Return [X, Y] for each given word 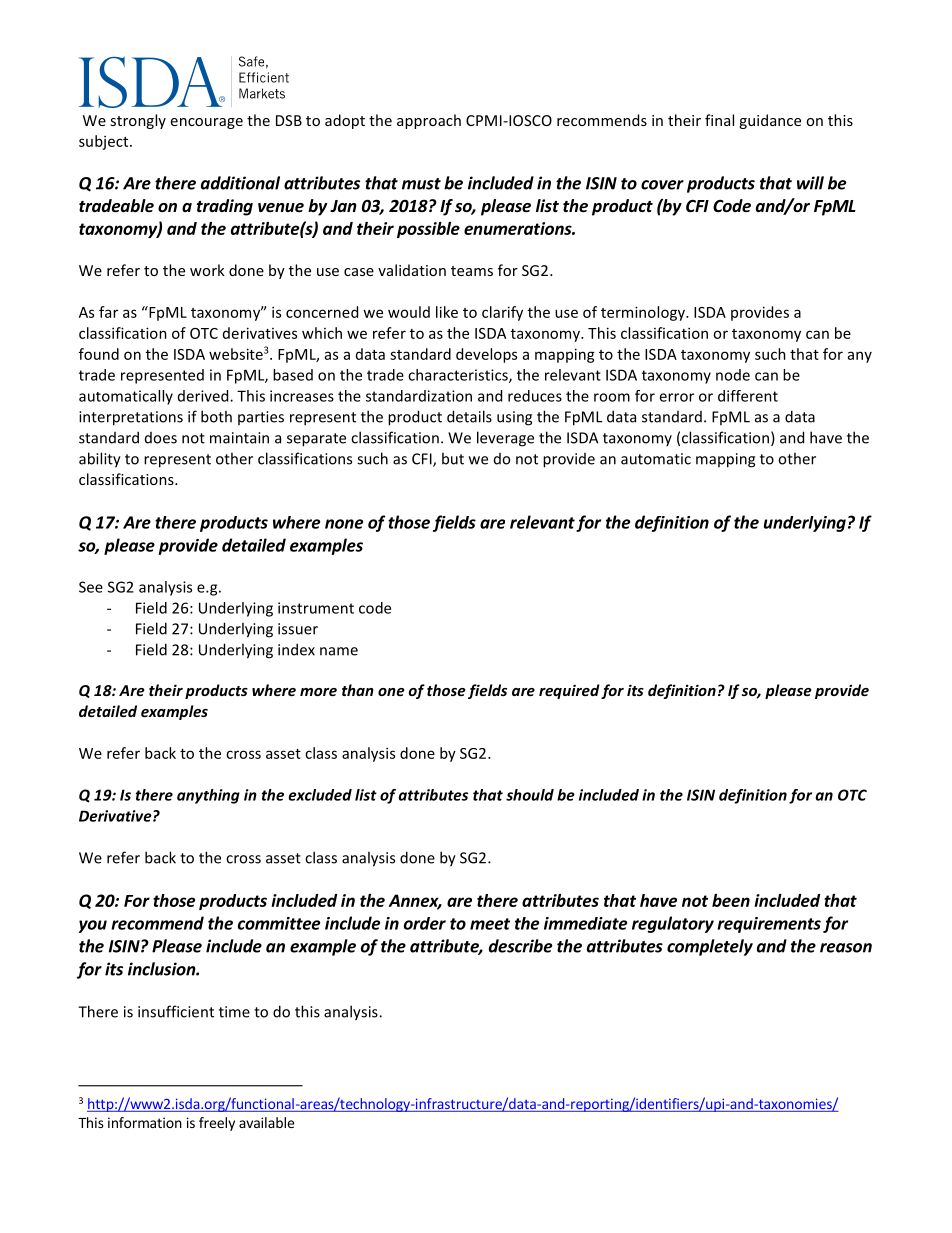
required [569, 691]
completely [710, 947]
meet [490, 924]
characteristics [459, 376]
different [748, 396]
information [145, 1122]
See [91, 587]
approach [429, 121]
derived [204, 396]
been [731, 900]
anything [208, 796]
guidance [770, 121]
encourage [207, 123]
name [339, 651]
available [266, 1122]
